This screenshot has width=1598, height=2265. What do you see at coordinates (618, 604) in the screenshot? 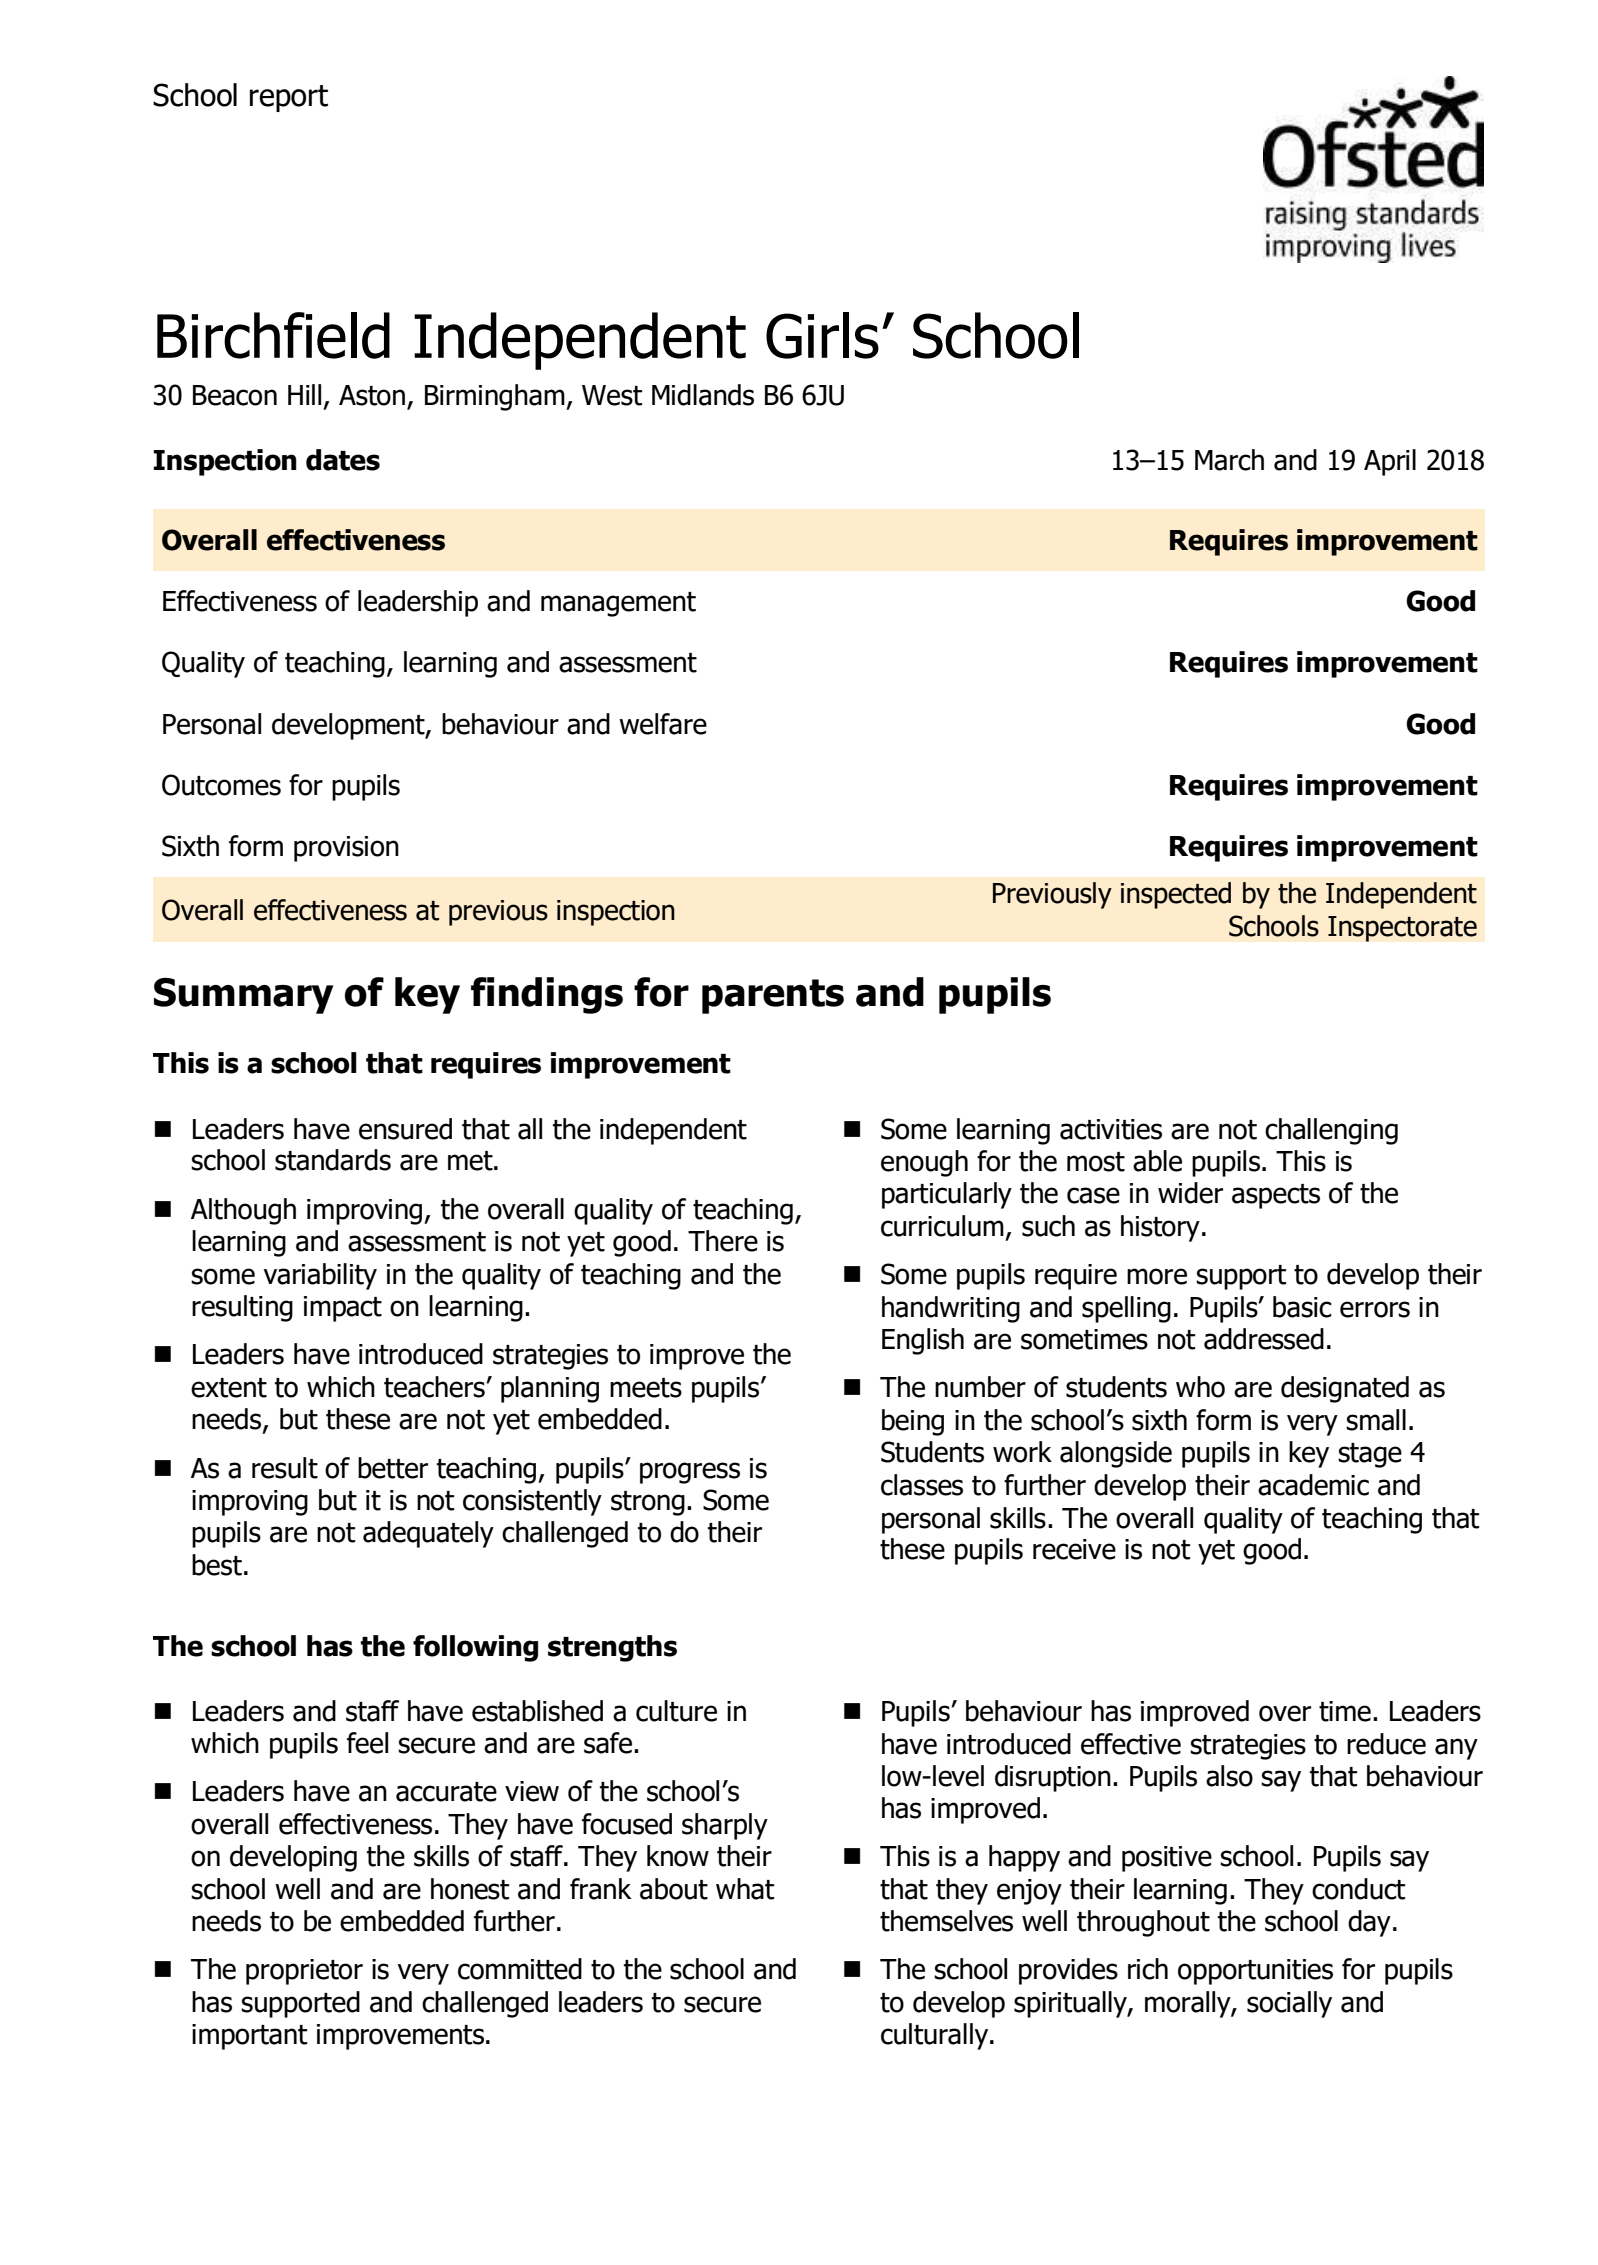
I see `management` at bounding box center [618, 604].
